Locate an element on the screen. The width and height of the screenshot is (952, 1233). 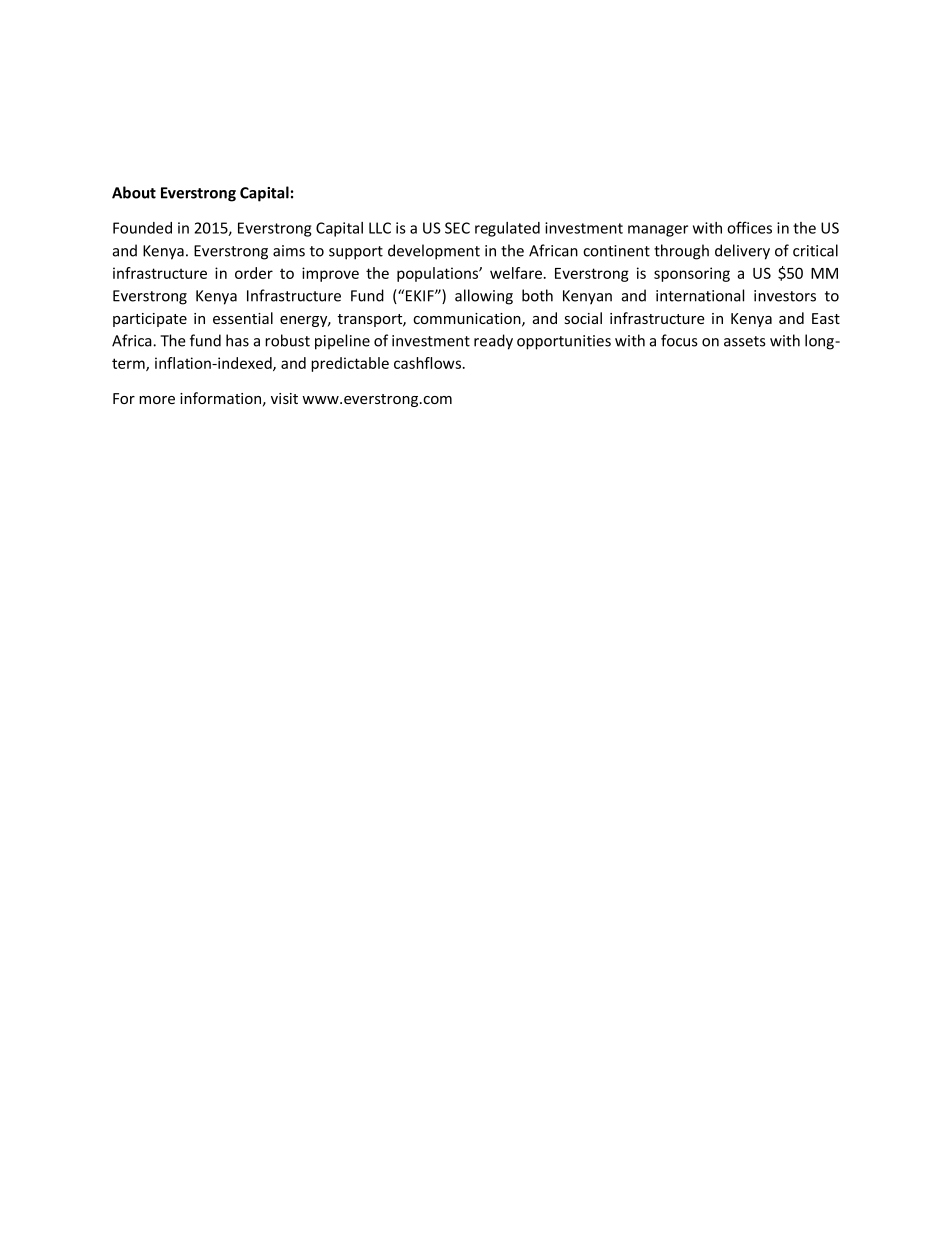
visit is located at coordinates (284, 398).
